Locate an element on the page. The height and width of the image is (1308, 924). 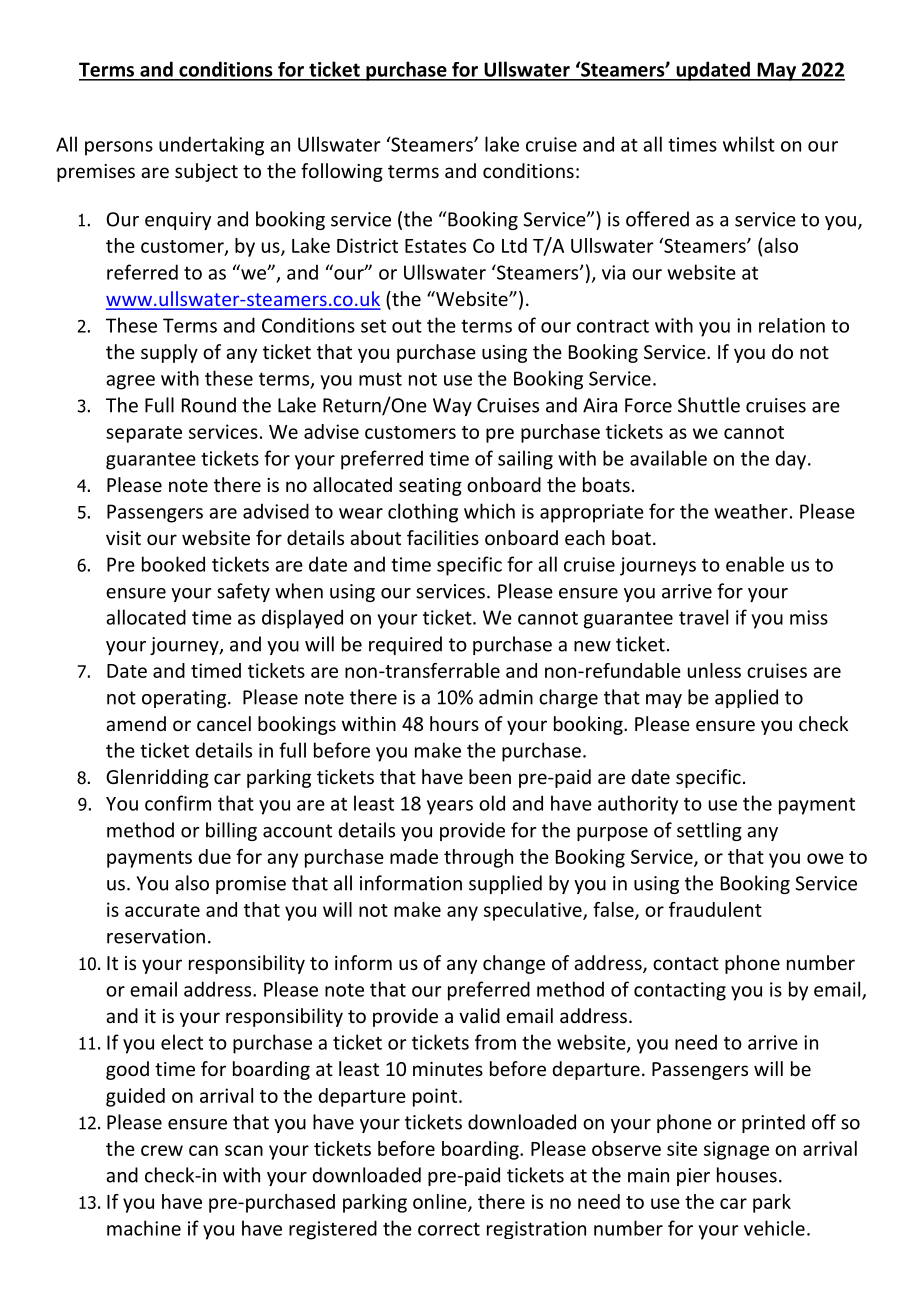
subject is located at coordinates (206, 172).
